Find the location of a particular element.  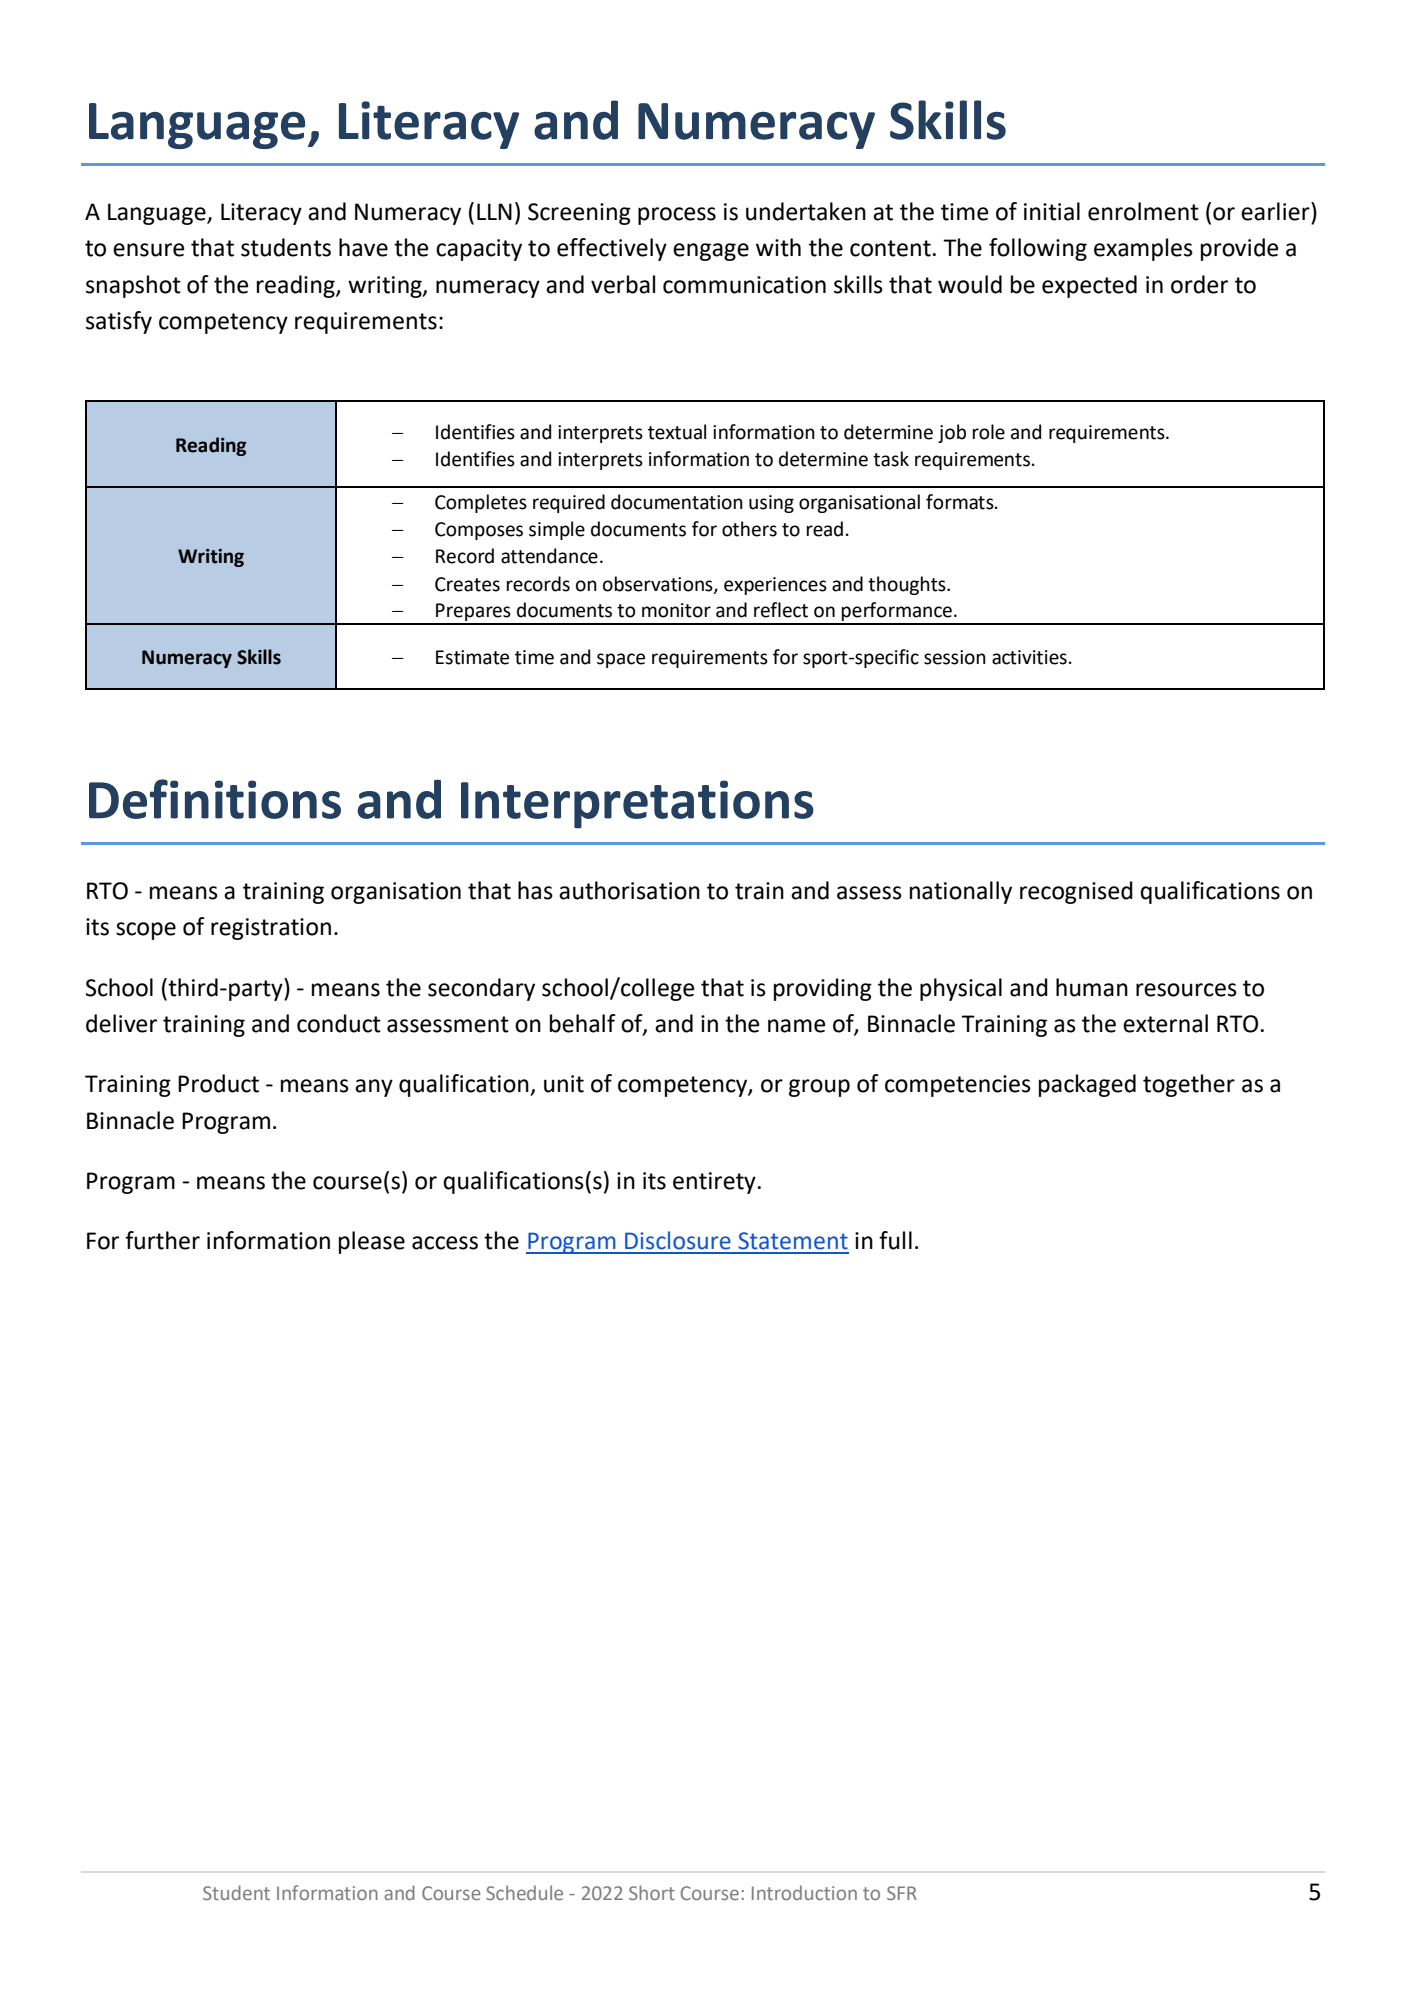

Product is located at coordinates (218, 1083).
